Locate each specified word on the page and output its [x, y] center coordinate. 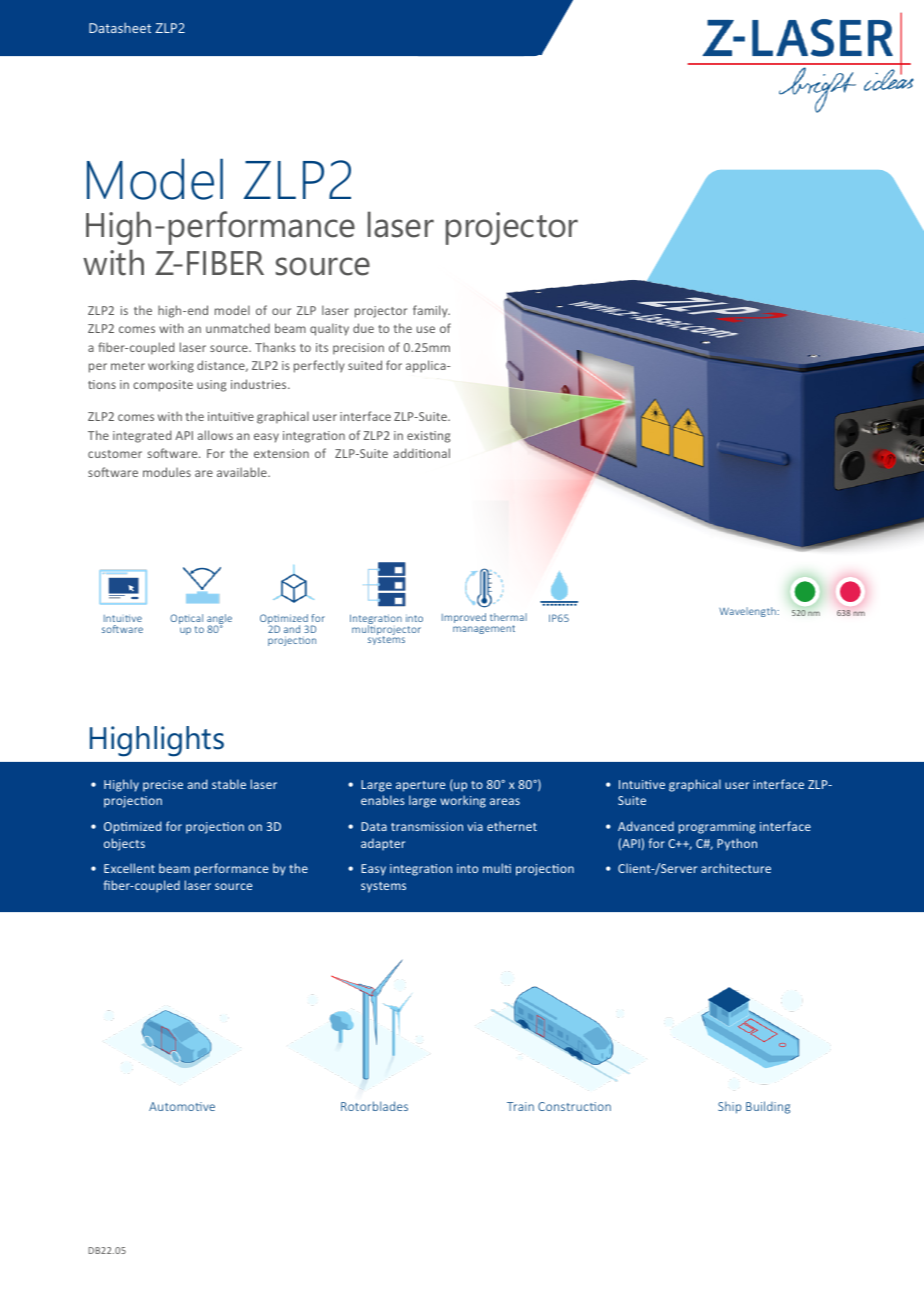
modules [167, 472]
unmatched [238, 328]
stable [229, 784]
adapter [383, 845]
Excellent [129, 868]
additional [421, 453]
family [431, 311]
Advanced [646, 826]
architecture [736, 868]
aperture [420, 786]
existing [429, 437]
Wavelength [748, 612]
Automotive [182, 1106]
